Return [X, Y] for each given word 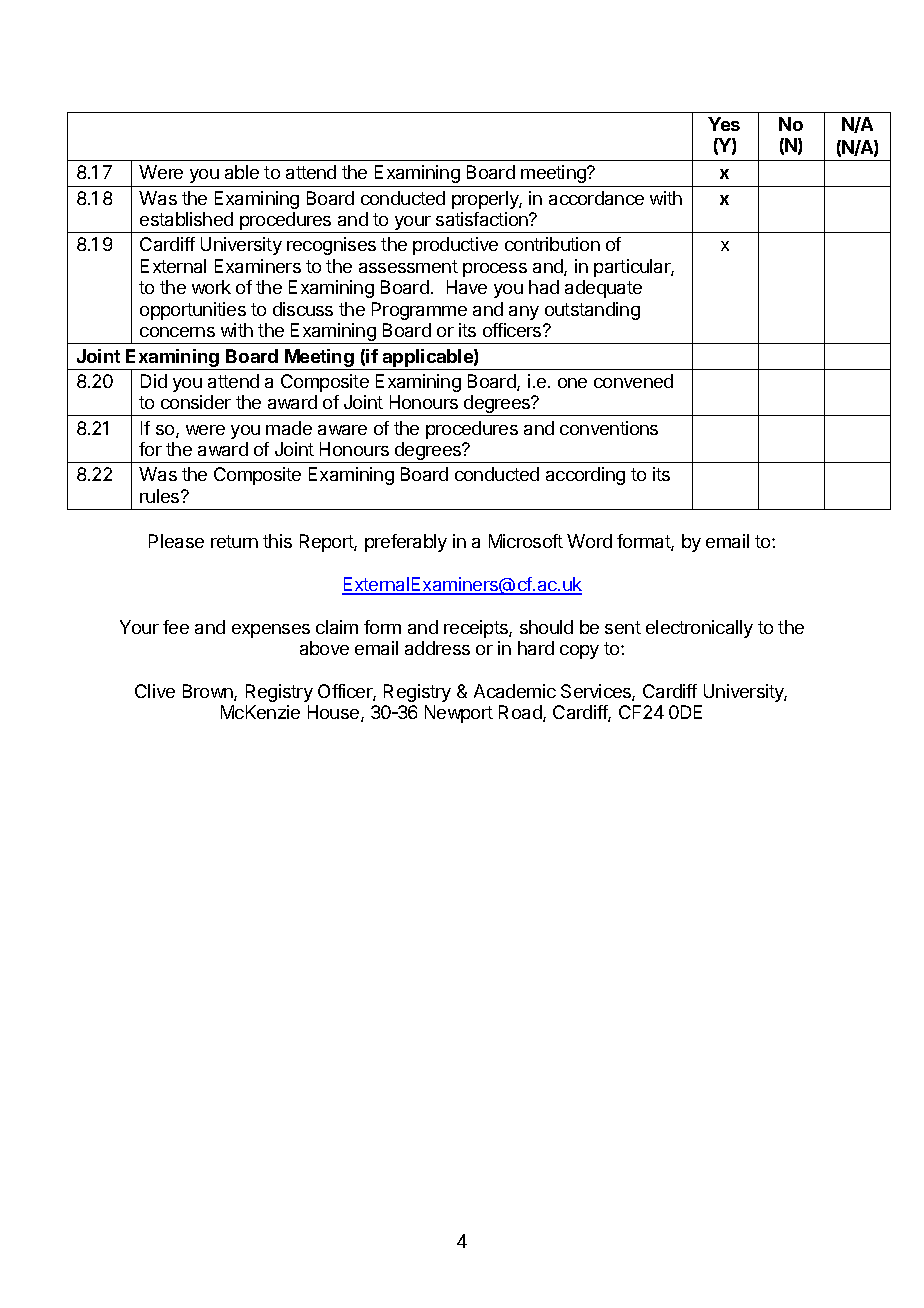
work [211, 287]
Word [589, 541]
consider [196, 402]
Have [467, 287]
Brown [209, 692]
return [234, 541]
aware [342, 430]
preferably [406, 543]
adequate [603, 289]
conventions [609, 428]
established [186, 219]
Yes [724, 124]
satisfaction [483, 219]
